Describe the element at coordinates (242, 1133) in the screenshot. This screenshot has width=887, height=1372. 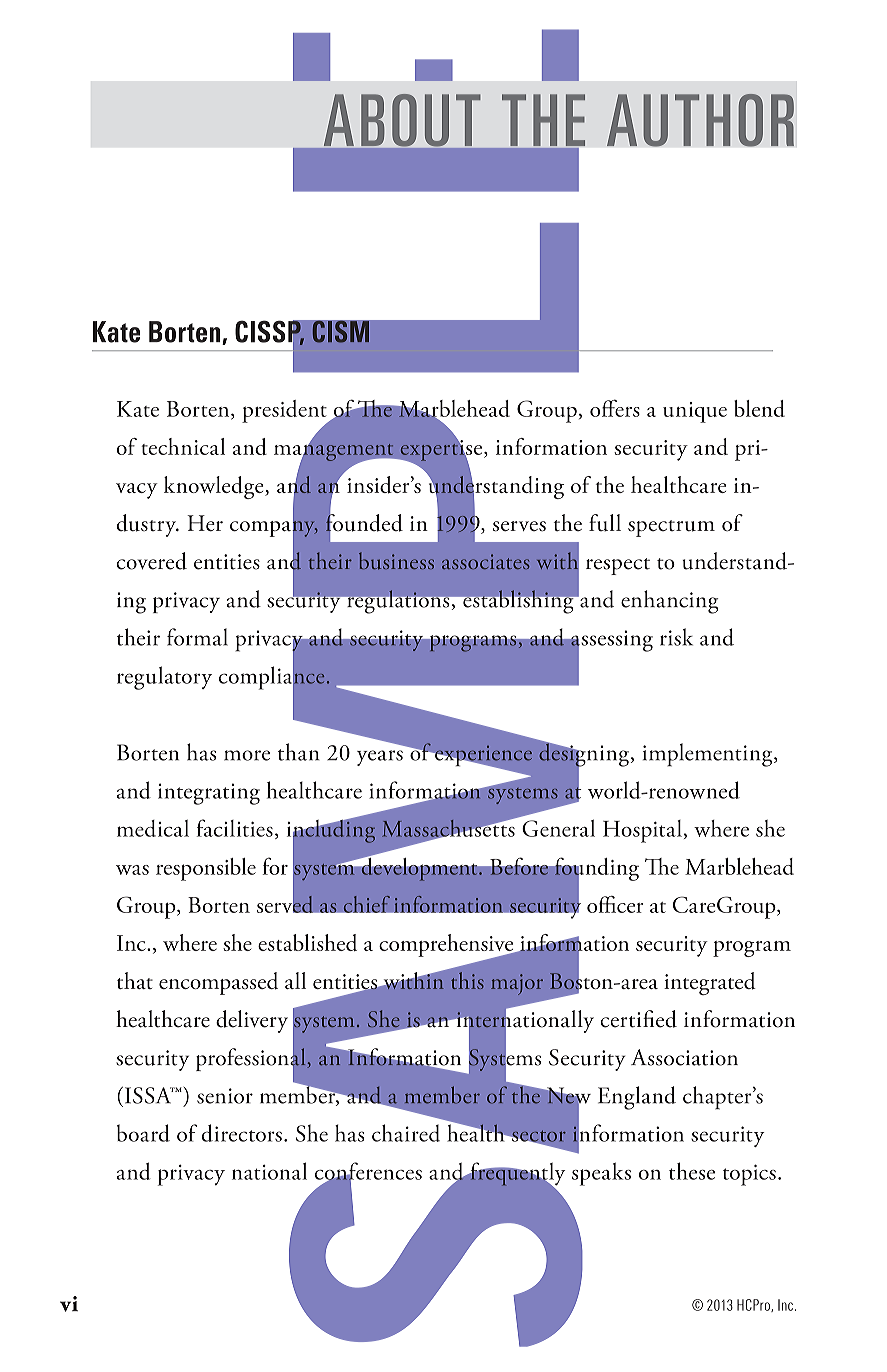
I see `directors` at that location.
